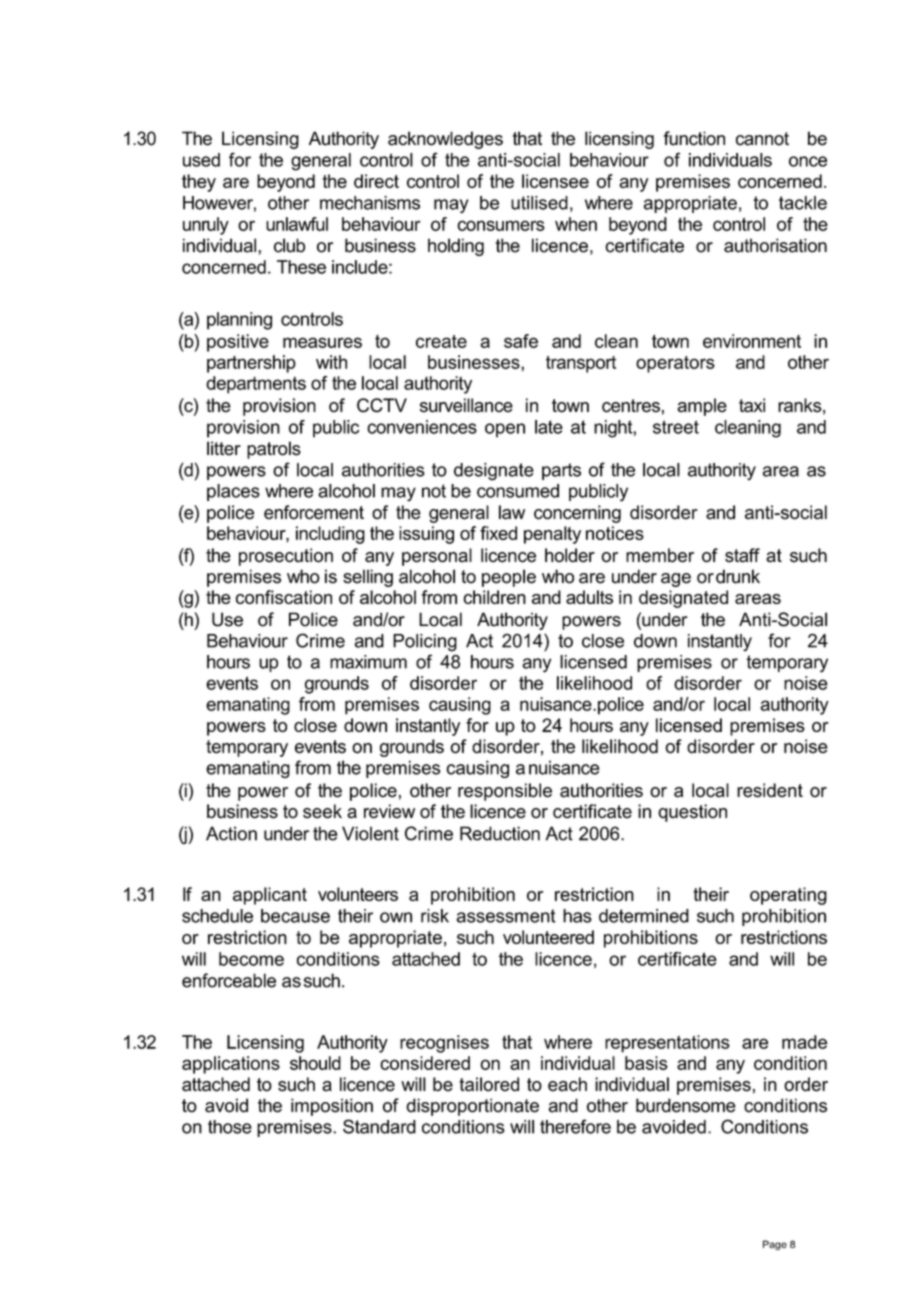 The image size is (924, 1308). Describe the element at coordinates (368, 662) in the image. I see `maximum` at that location.
